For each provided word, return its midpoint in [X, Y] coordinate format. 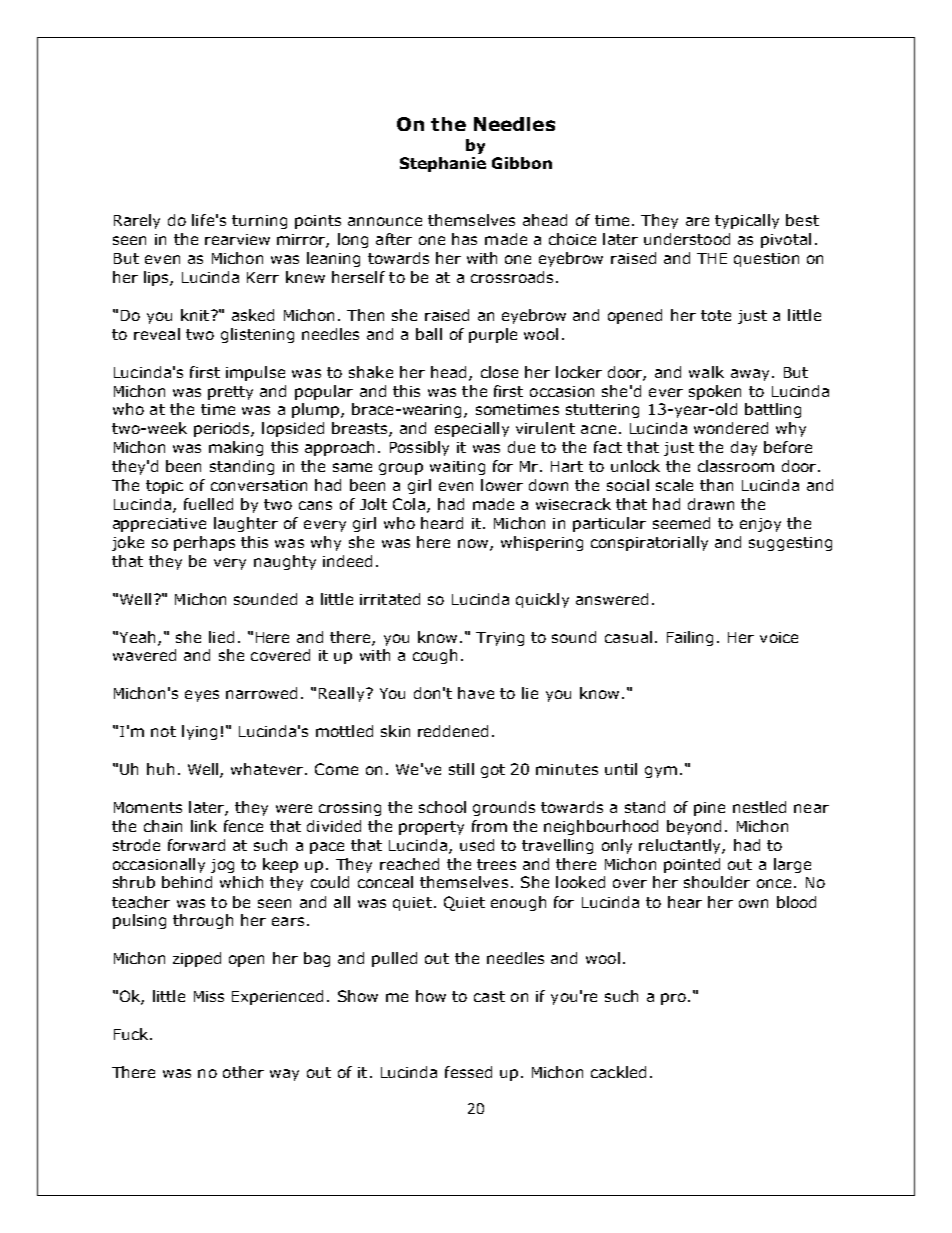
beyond [694, 827]
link [204, 826]
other [243, 1072]
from [489, 826]
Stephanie [443, 164]
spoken [715, 392]
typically [747, 221]
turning [259, 222]
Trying [500, 639]
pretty [230, 393]
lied [221, 637]
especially [472, 429]
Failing [690, 638]
